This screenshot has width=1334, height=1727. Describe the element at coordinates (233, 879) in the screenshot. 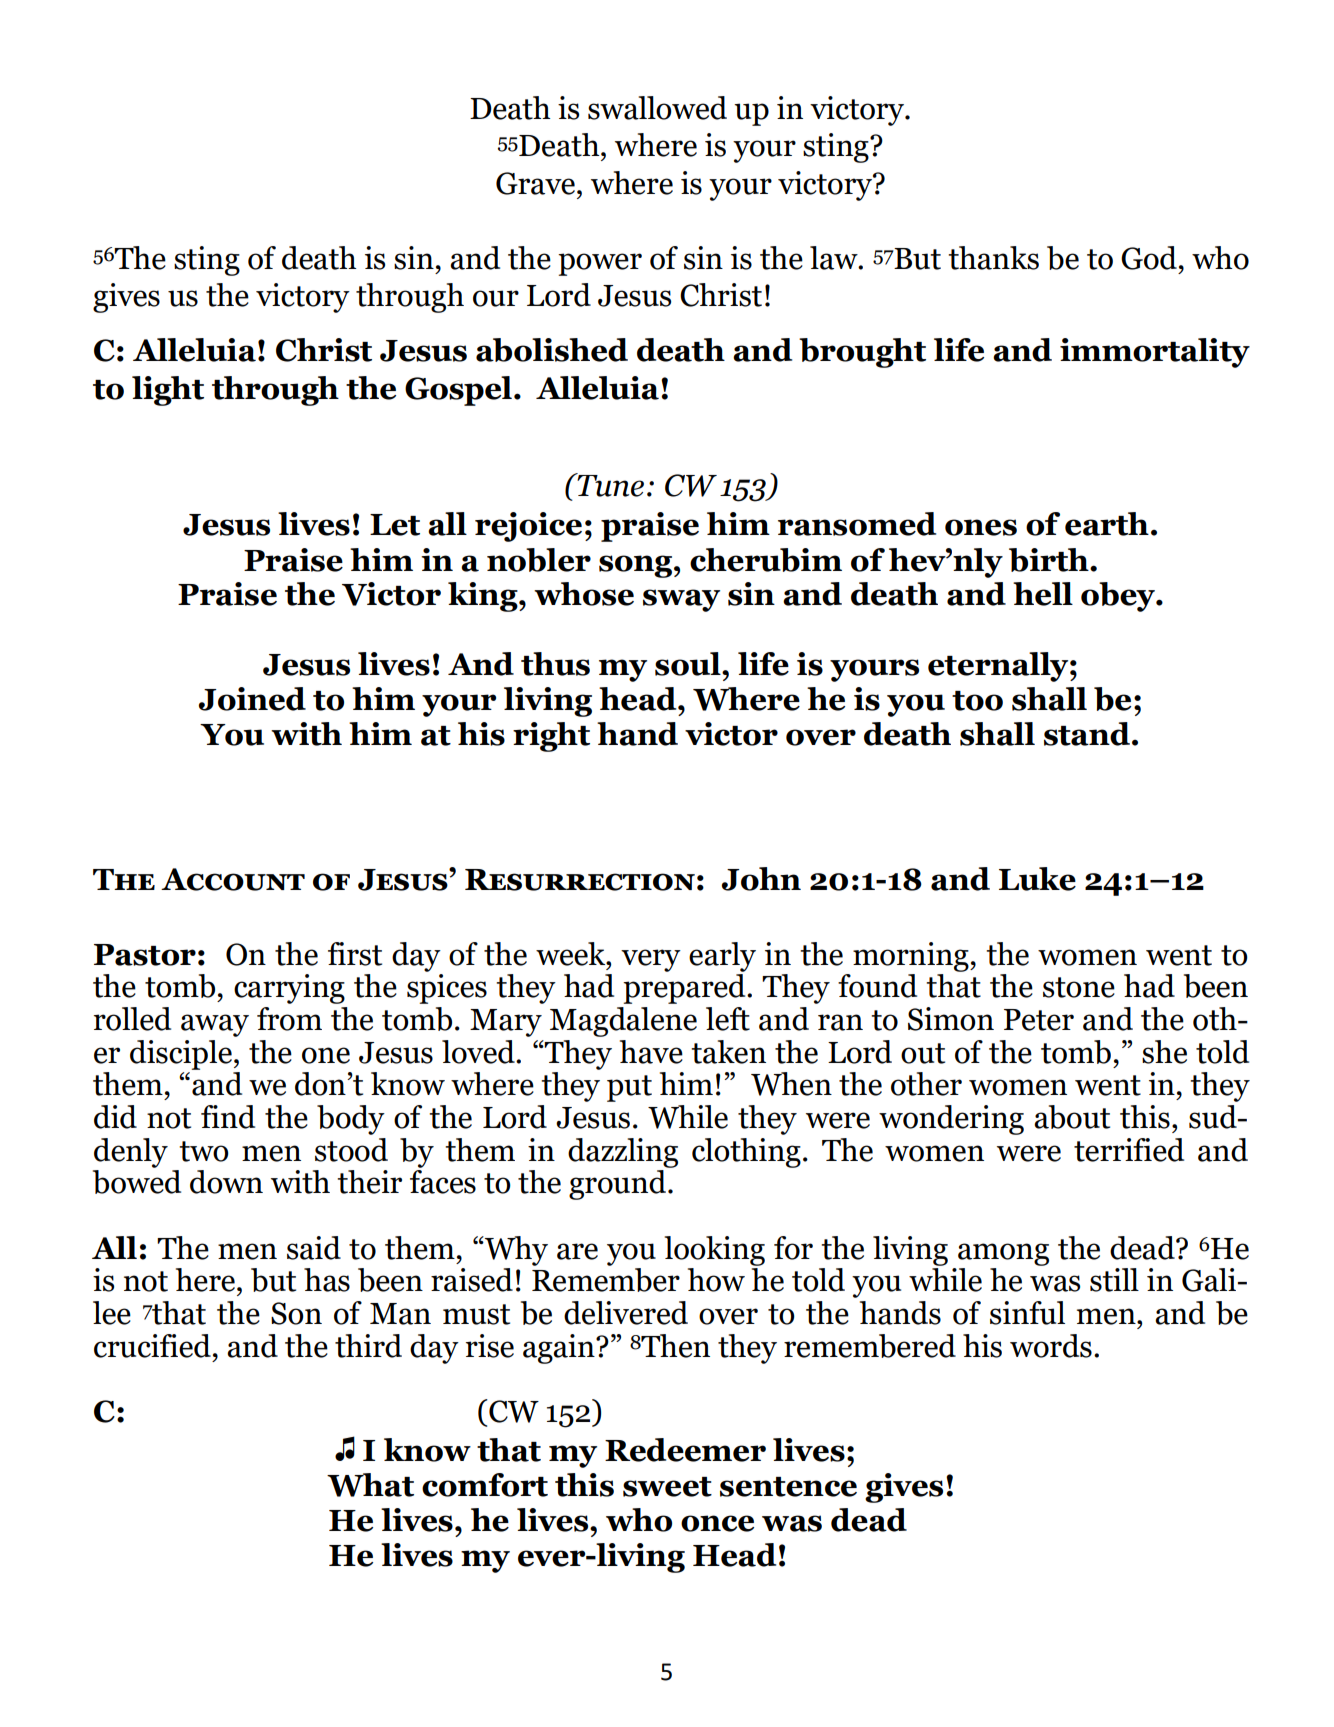

I see `Account` at that location.
